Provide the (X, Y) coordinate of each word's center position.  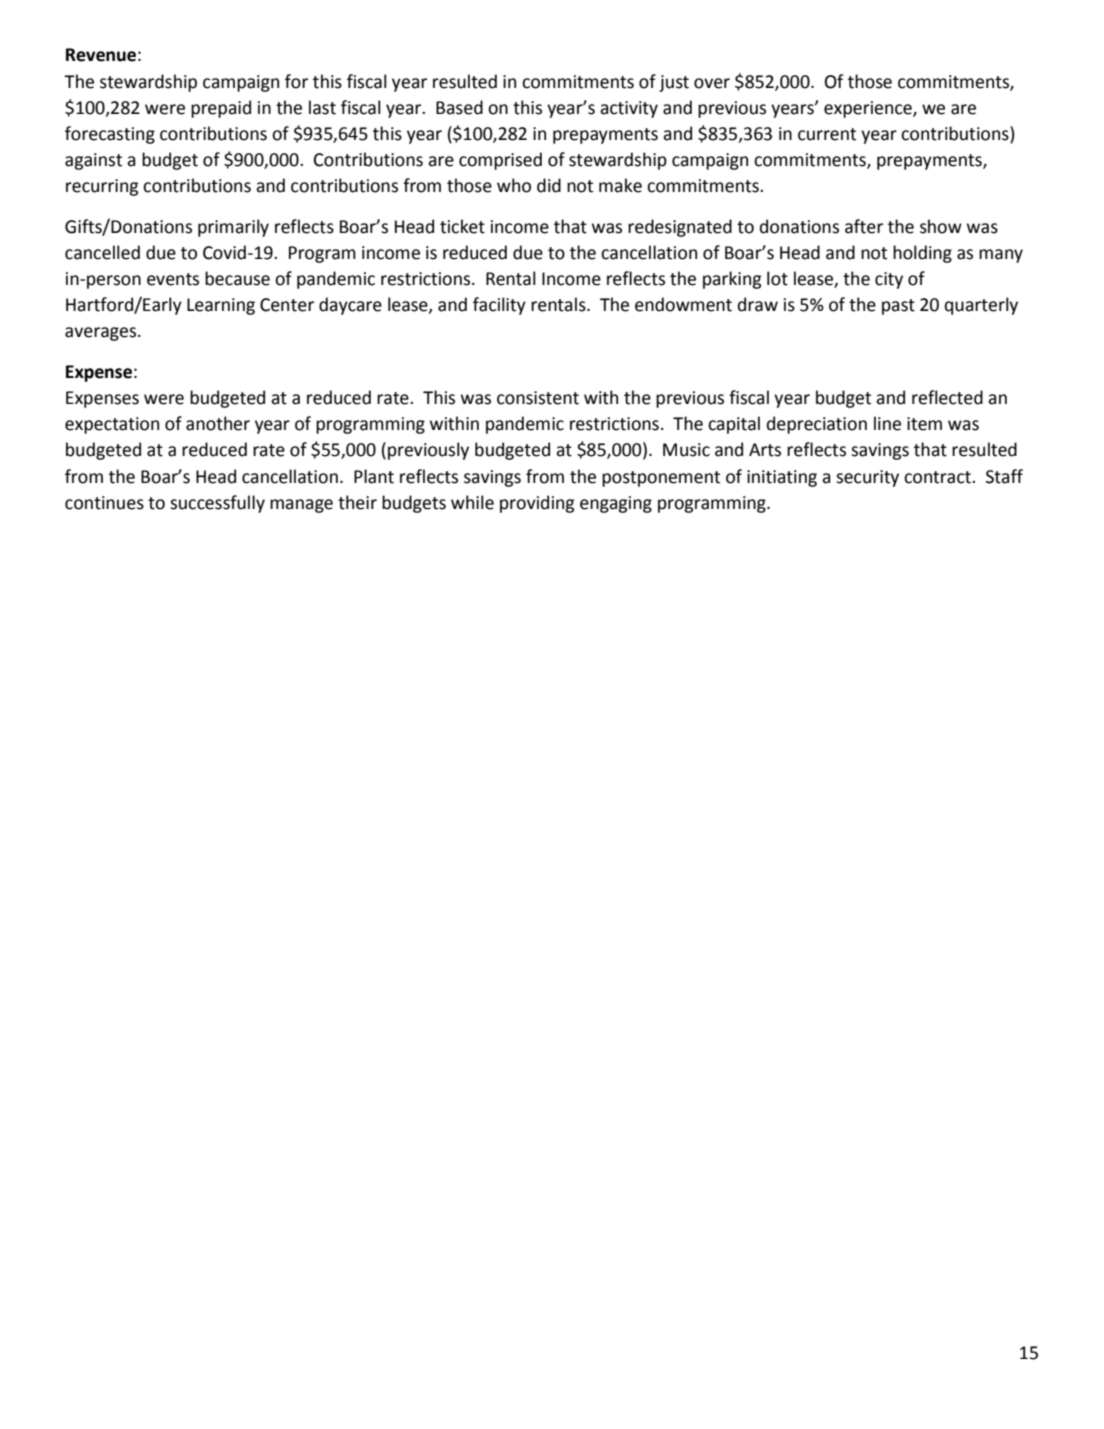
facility (499, 306)
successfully (217, 504)
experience (869, 109)
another (218, 423)
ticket (462, 226)
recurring (102, 187)
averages (100, 334)
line (887, 423)
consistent (538, 398)
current (827, 134)
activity (629, 109)
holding (922, 254)
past (898, 307)
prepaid (221, 109)
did (549, 185)
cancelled (102, 252)
